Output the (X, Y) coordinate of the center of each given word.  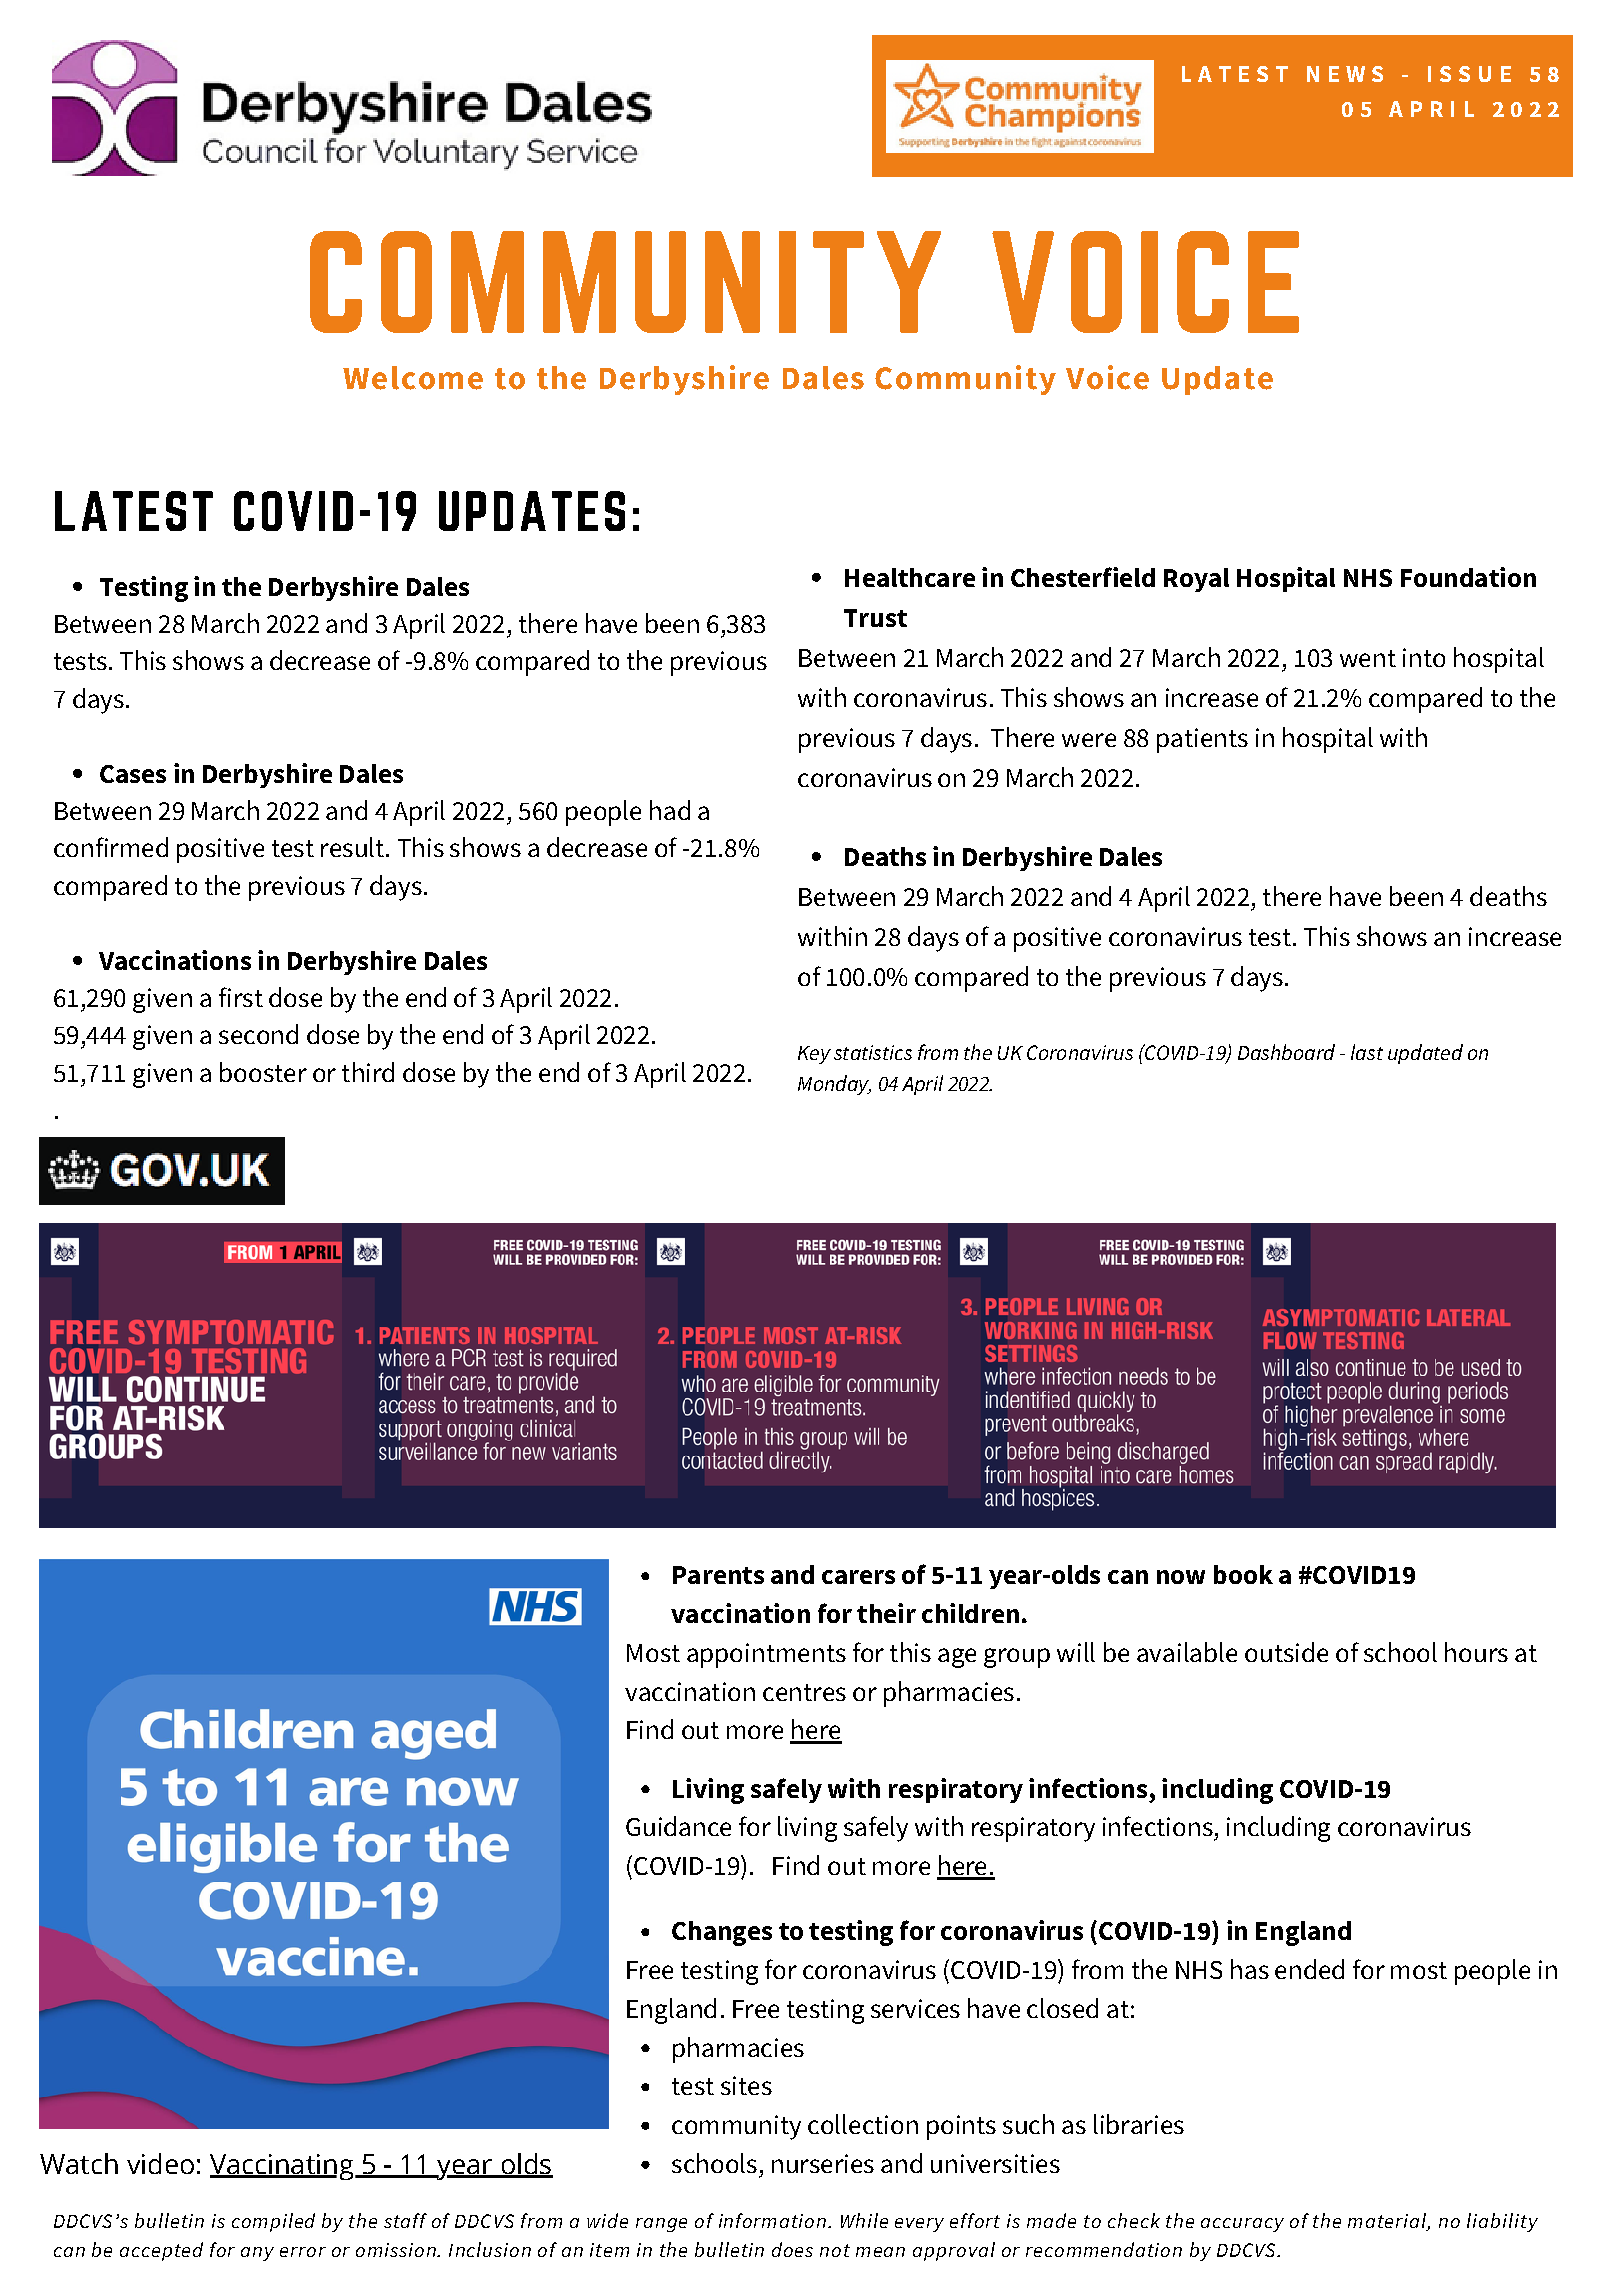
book (1243, 1574)
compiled (273, 2222)
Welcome (413, 378)
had (670, 810)
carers (858, 1577)
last (1367, 1052)
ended (1309, 1969)
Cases (133, 774)
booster (263, 1072)
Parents (718, 1575)
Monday (834, 1085)
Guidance (678, 1826)
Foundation (1468, 577)
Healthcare (910, 577)
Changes (722, 1933)
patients (1202, 740)
